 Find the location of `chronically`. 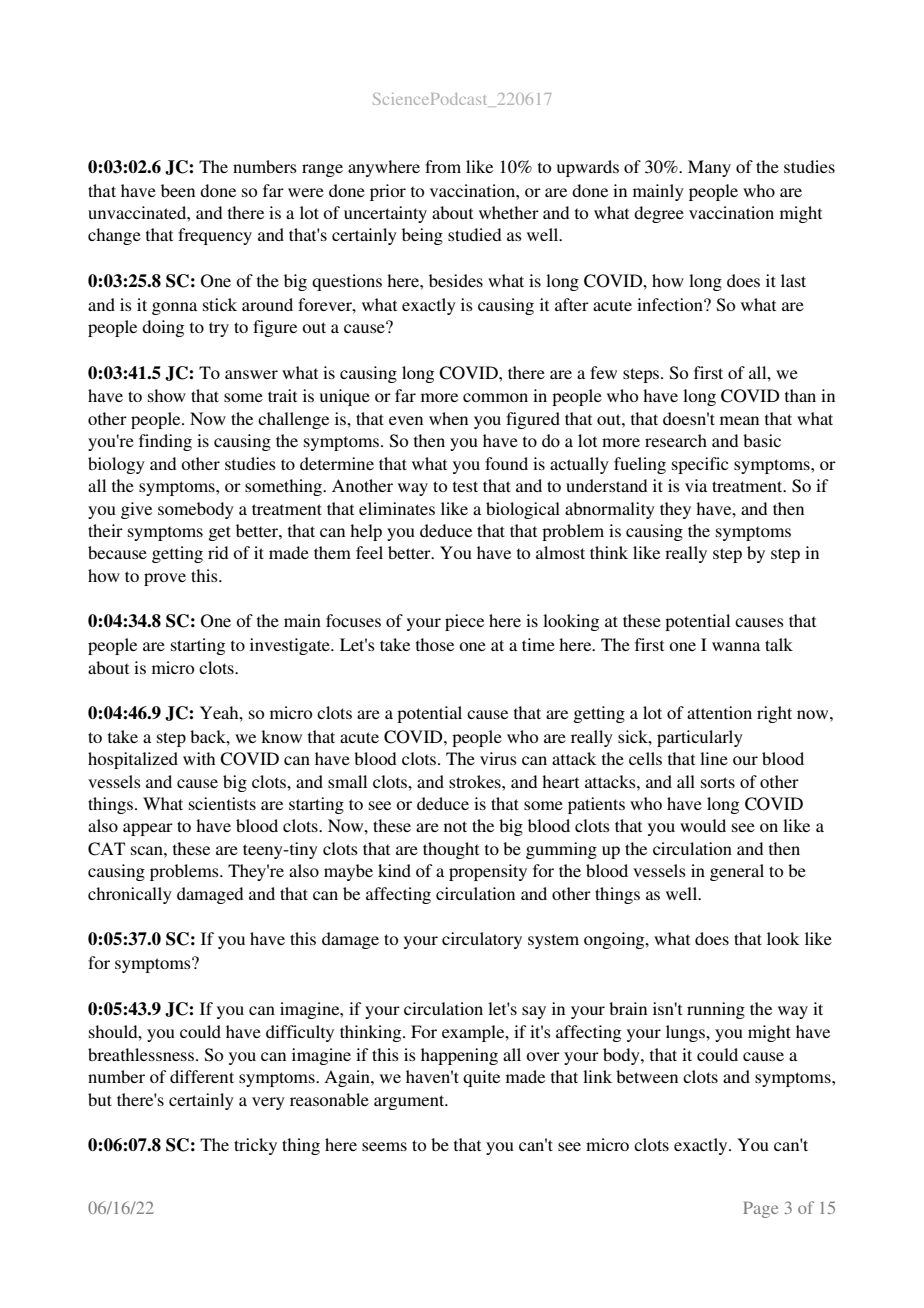

chronically is located at coordinates (130, 895).
